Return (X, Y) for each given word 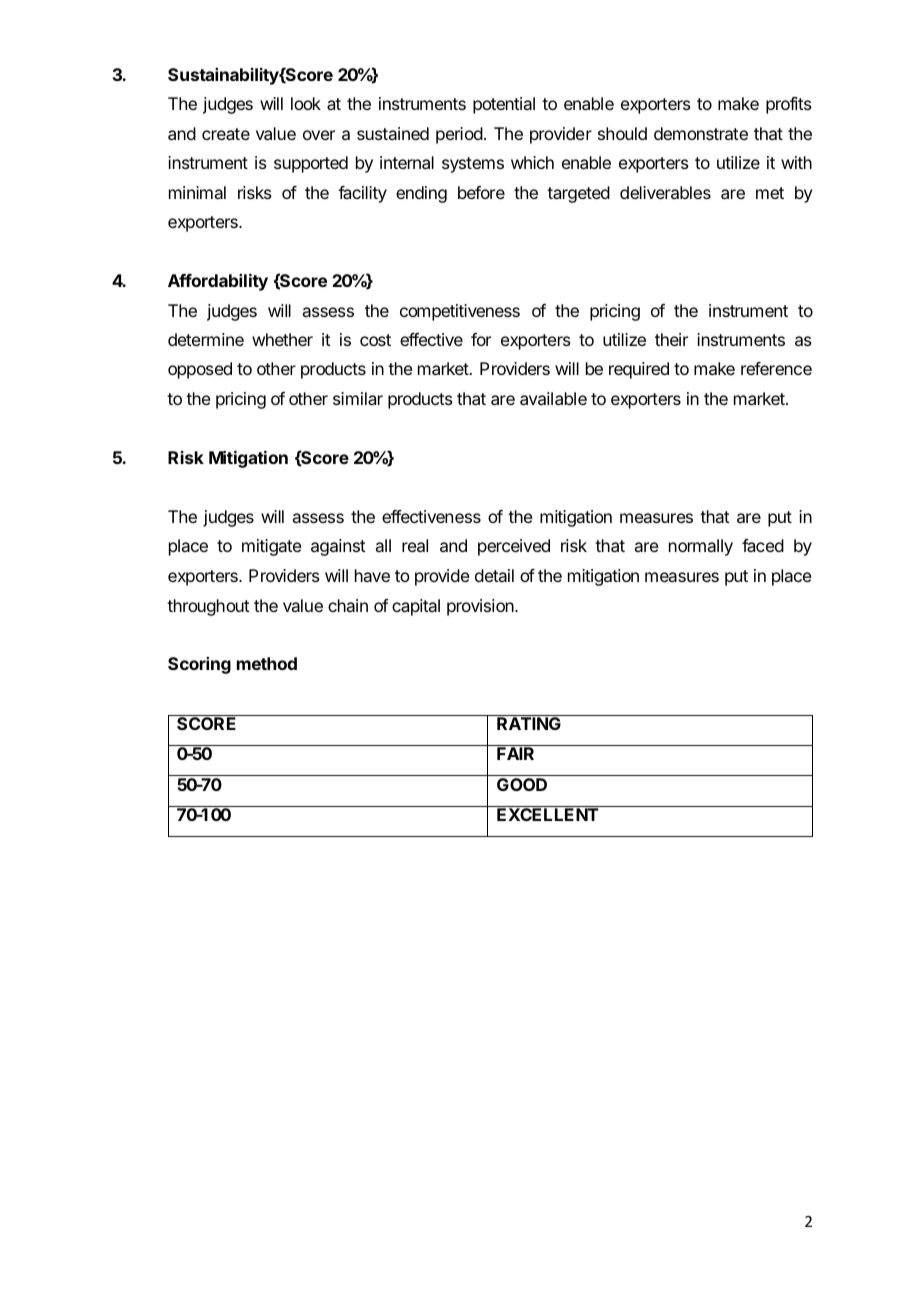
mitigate (272, 547)
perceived (514, 547)
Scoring (199, 665)
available (553, 398)
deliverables (665, 192)
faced (763, 545)
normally (701, 547)
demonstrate (701, 133)
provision (481, 607)
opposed (200, 370)
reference (776, 368)
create (226, 134)
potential (504, 105)
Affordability (218, 282)
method (267, 663)
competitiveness (460, 312)
